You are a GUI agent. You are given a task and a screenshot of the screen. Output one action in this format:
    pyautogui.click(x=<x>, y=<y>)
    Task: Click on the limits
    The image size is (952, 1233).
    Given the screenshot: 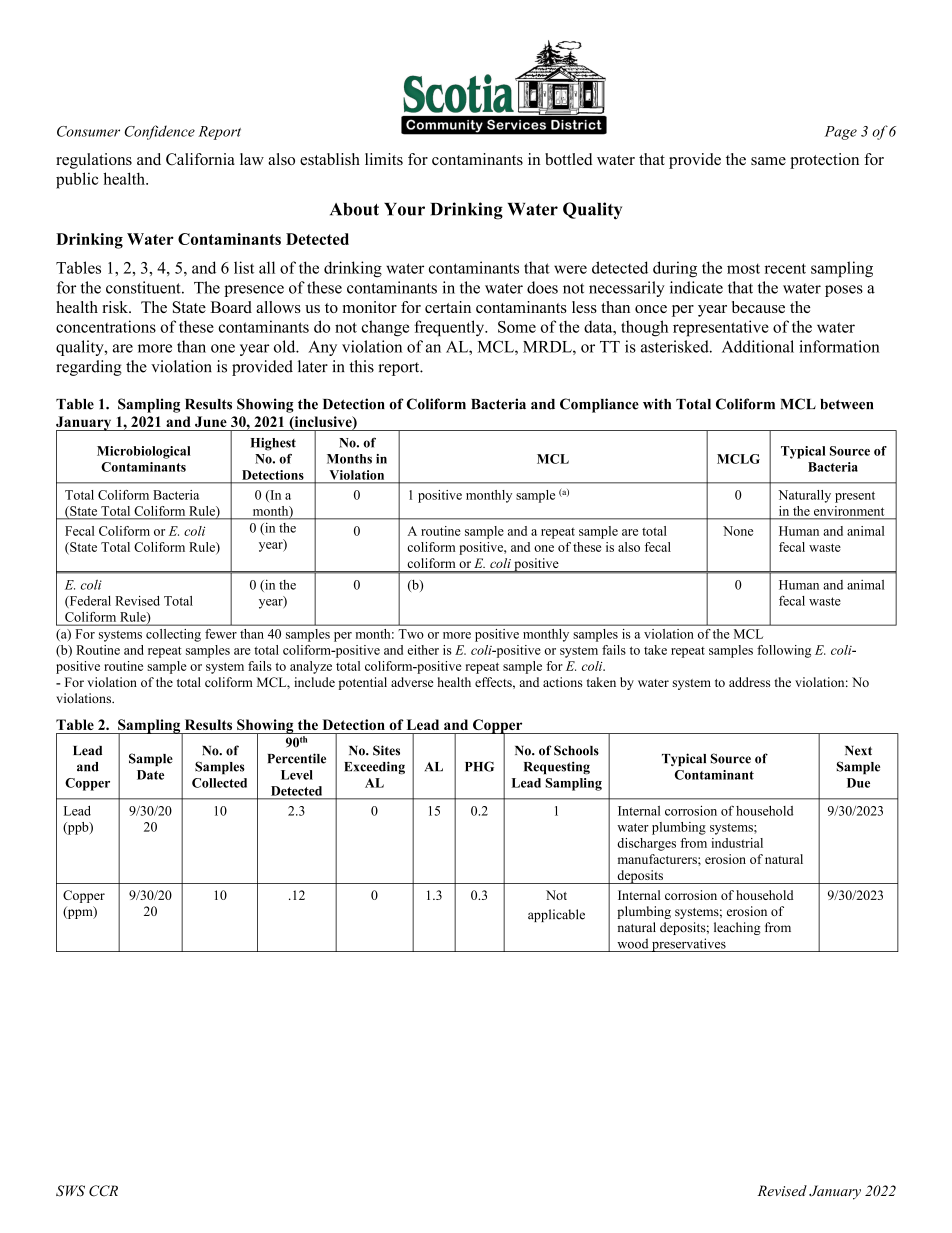 What is the action you would take?
    pyautogui.click(x=384, y=159)
